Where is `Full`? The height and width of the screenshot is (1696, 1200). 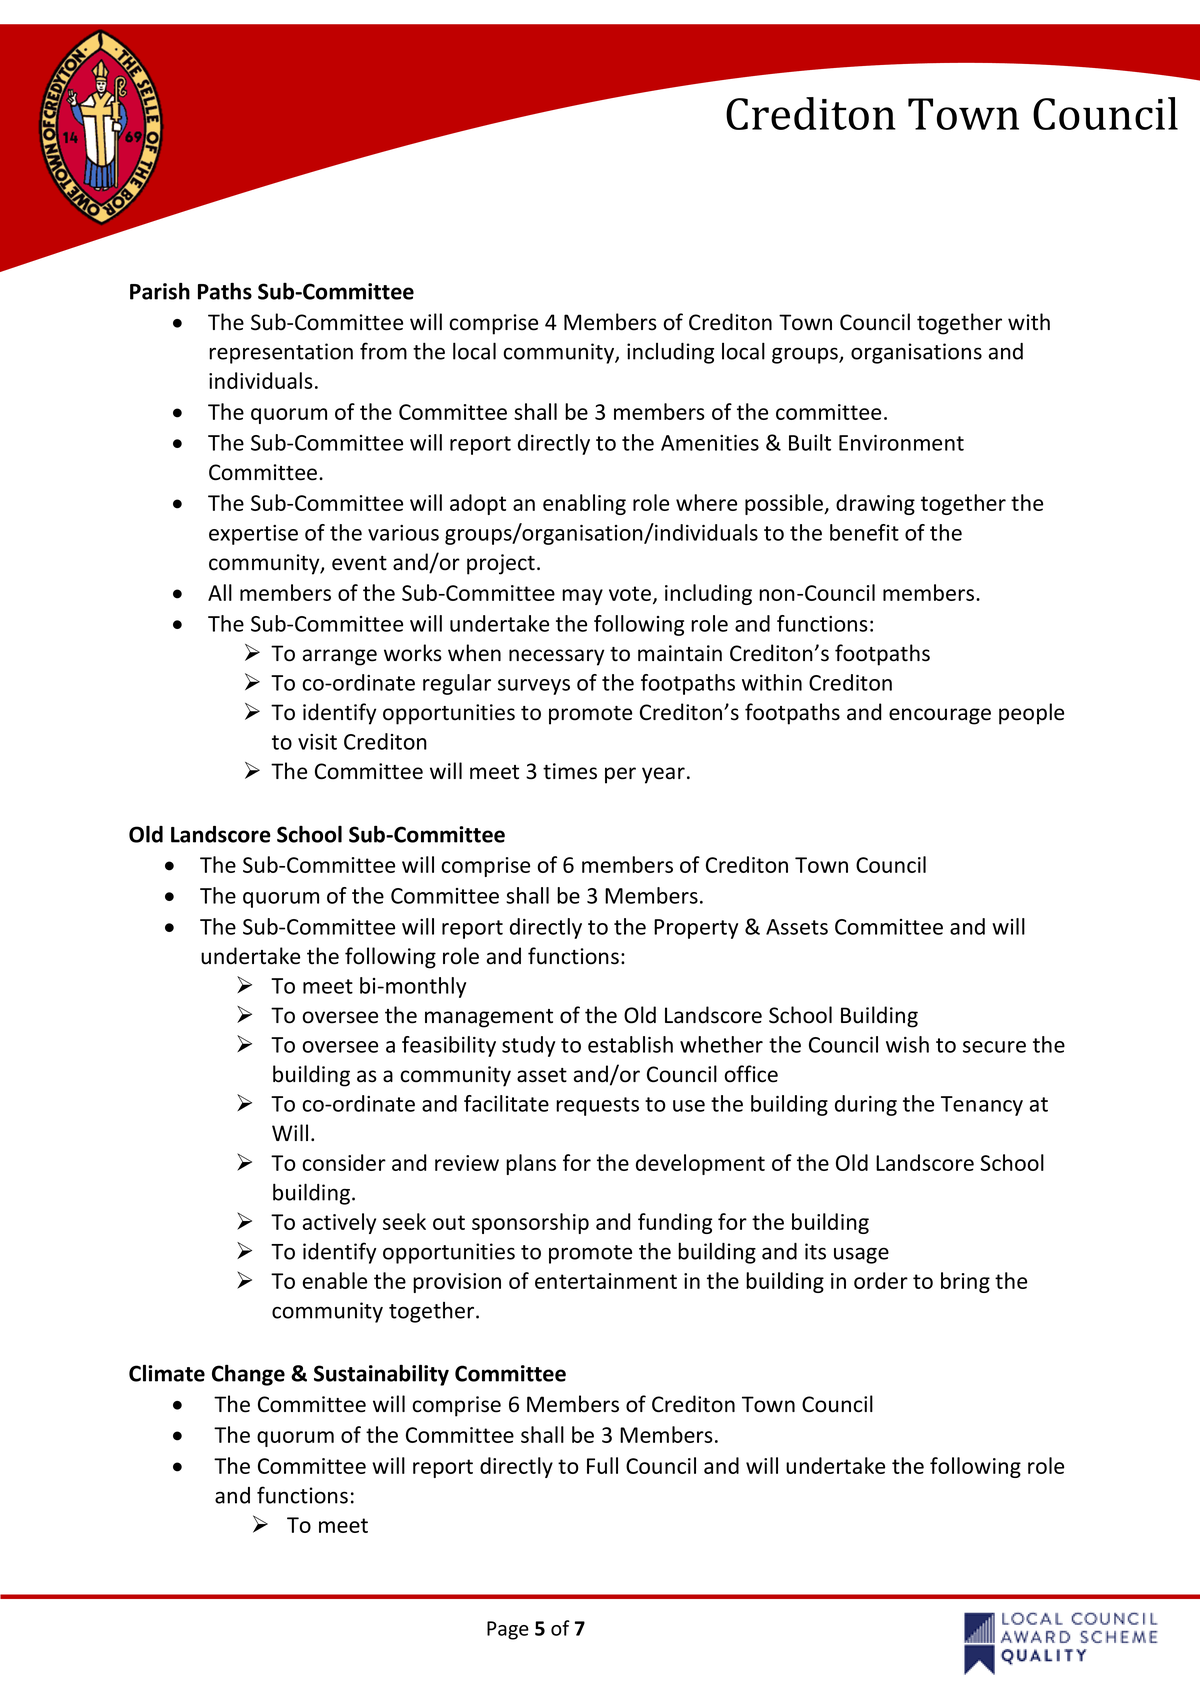 Full is located at coordinates (602, 1465).
